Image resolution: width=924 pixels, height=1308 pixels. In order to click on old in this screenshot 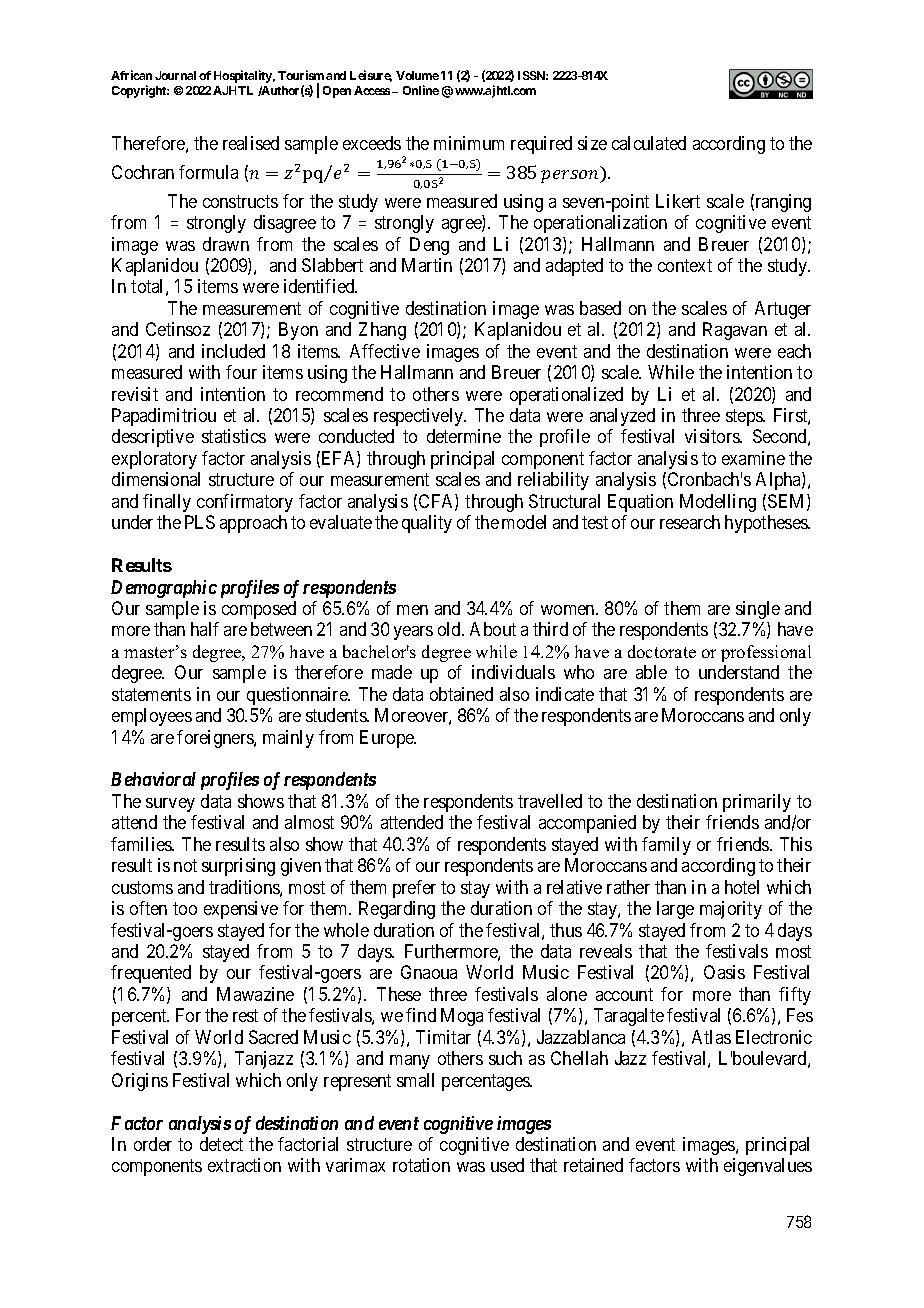, I will do `click(450, 629)`.
